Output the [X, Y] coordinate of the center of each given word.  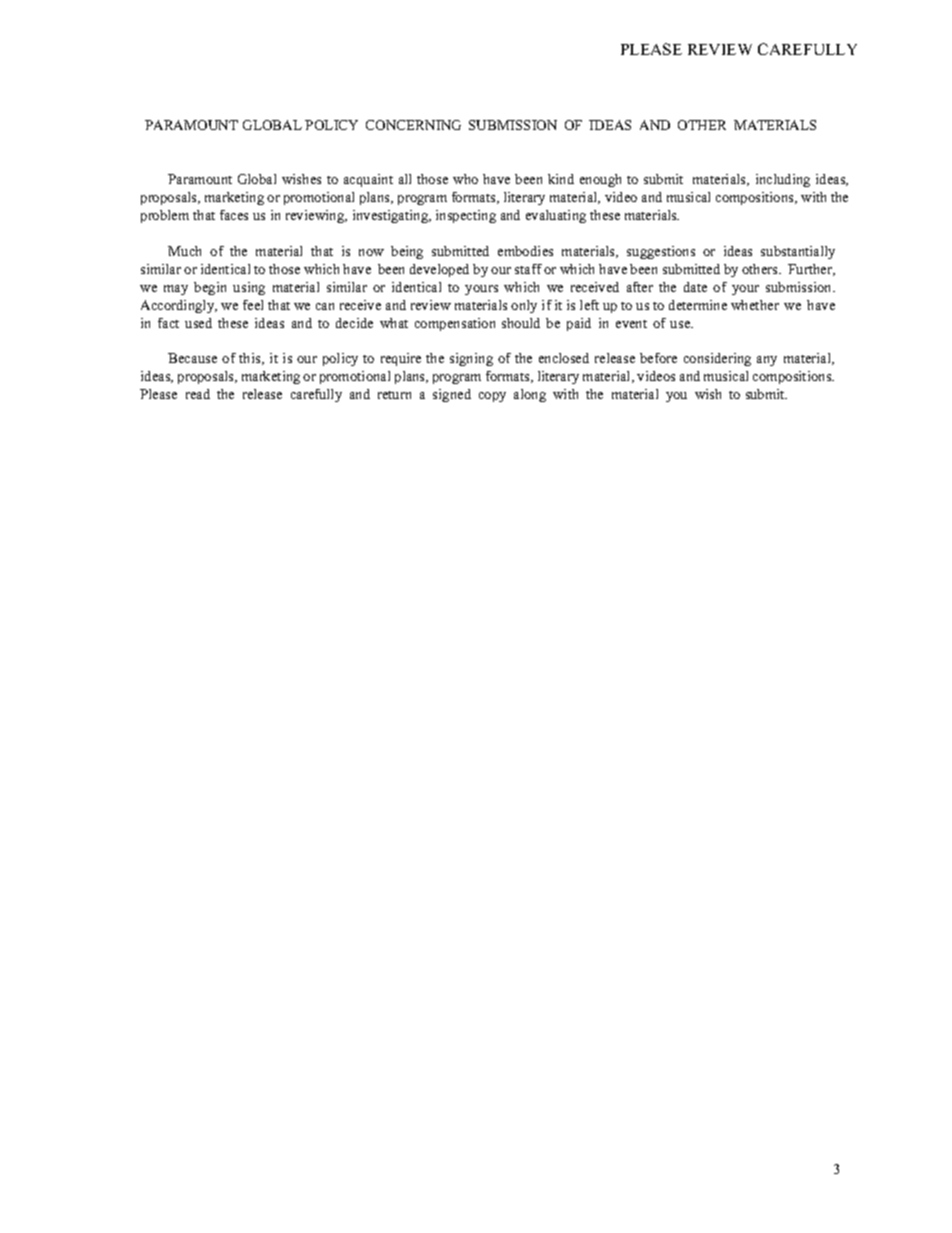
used [198, 323]
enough [600, 180]
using [249, 288]
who [465, 179]
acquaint [368, 180]
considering [717, 359]
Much [184, 251]
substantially [798, 252]
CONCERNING [413, 125]
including [783, 180]
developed [439, 270]
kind [561, 179]
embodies [525, 251]
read [198, 394]
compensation [455, 324]
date [695, 287]
